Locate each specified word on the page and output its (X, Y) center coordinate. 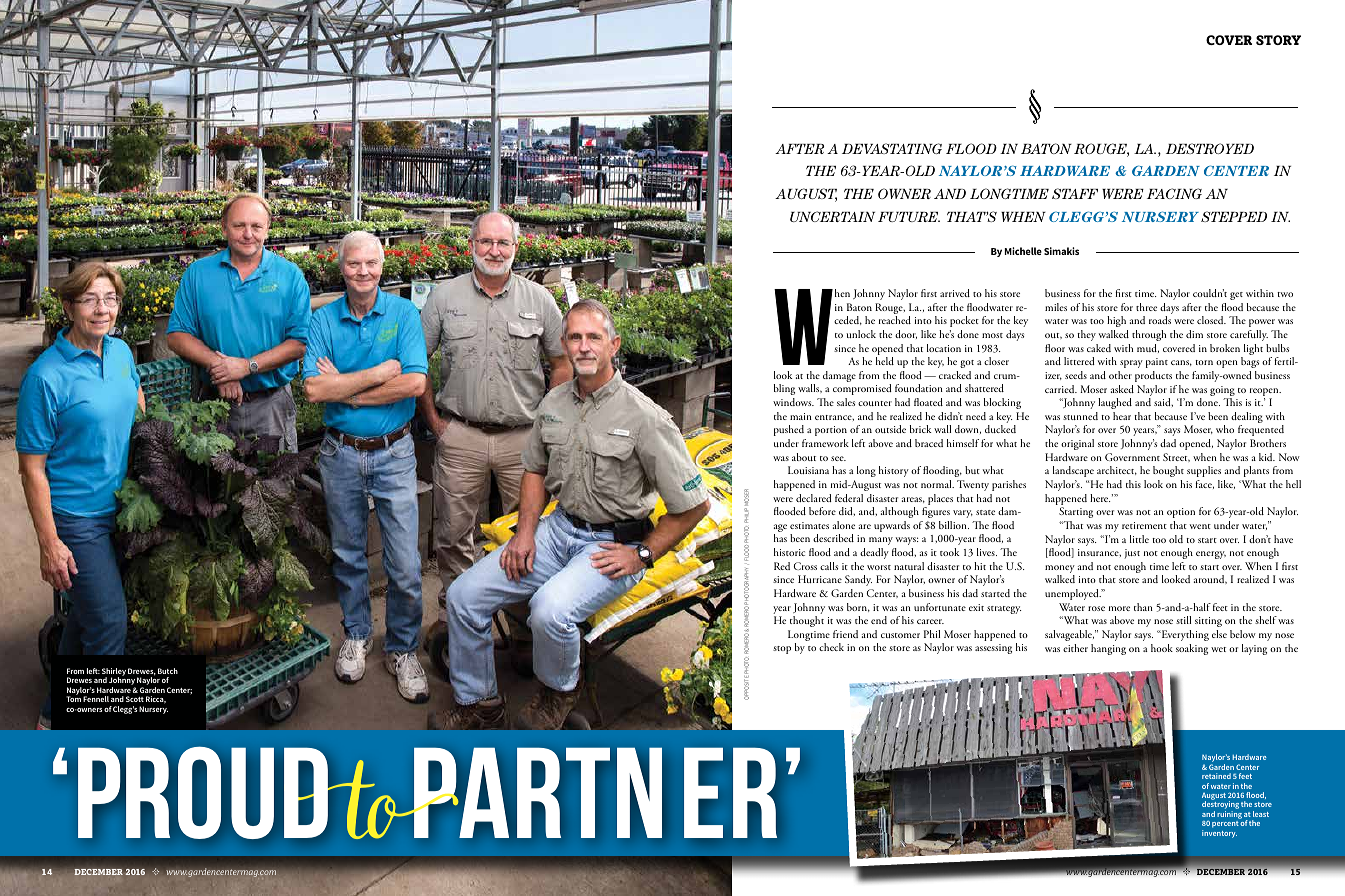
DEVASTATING (892, 148)
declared (814, 498)
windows (793, 402)
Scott (135, 699)
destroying (1220, 806)
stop (782, 650)
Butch (168, 671)
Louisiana (808, 470)
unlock (861, 334)
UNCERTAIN (832, 216)
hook (1162, 648)
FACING (1174, 193)
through (1149, 335)
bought (1168, 471)
